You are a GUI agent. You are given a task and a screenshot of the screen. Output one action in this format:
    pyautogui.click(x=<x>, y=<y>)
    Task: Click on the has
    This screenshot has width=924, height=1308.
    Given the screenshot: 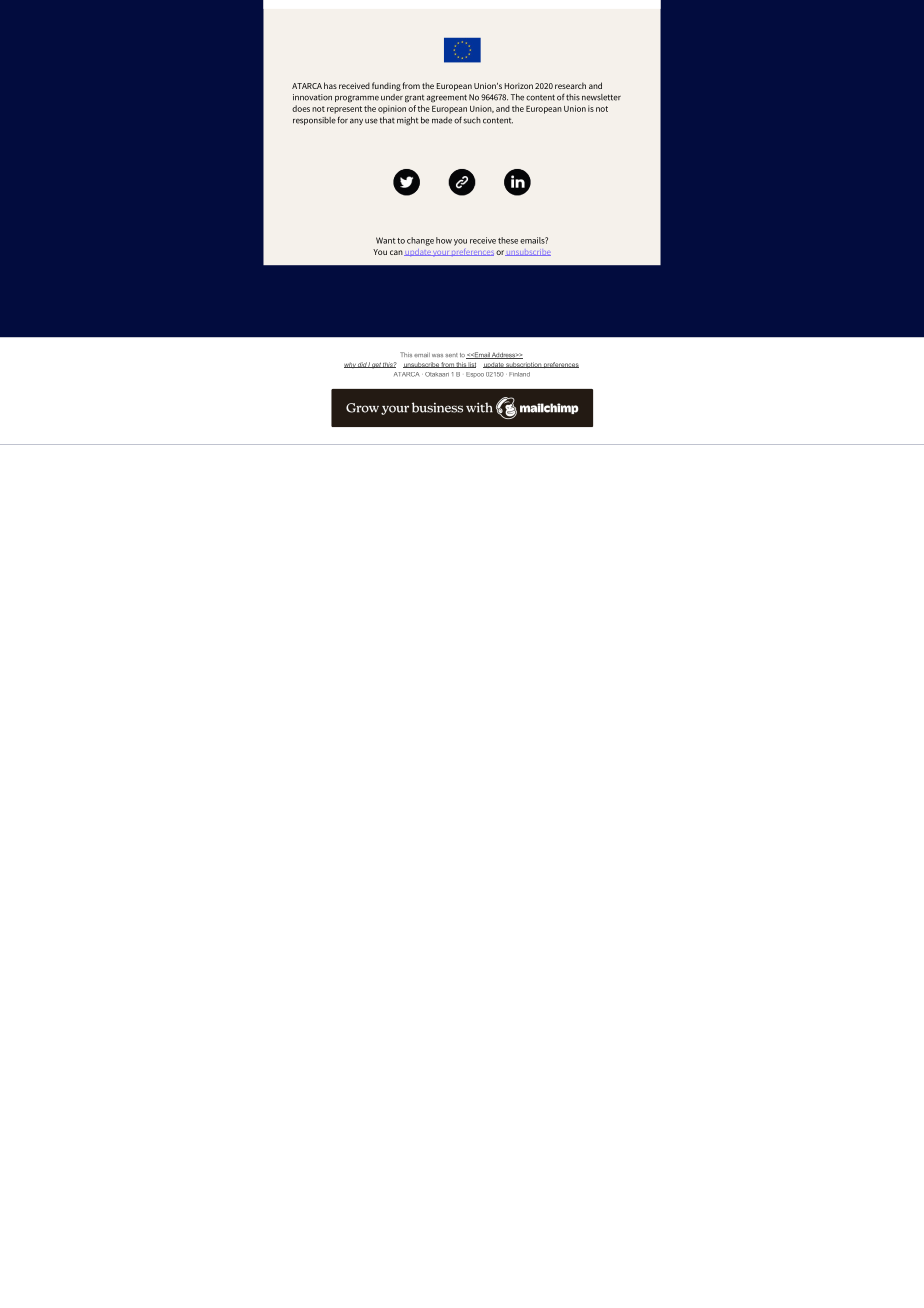 What is the action you would take?
    pyautogui.click(x=330, y=85)
